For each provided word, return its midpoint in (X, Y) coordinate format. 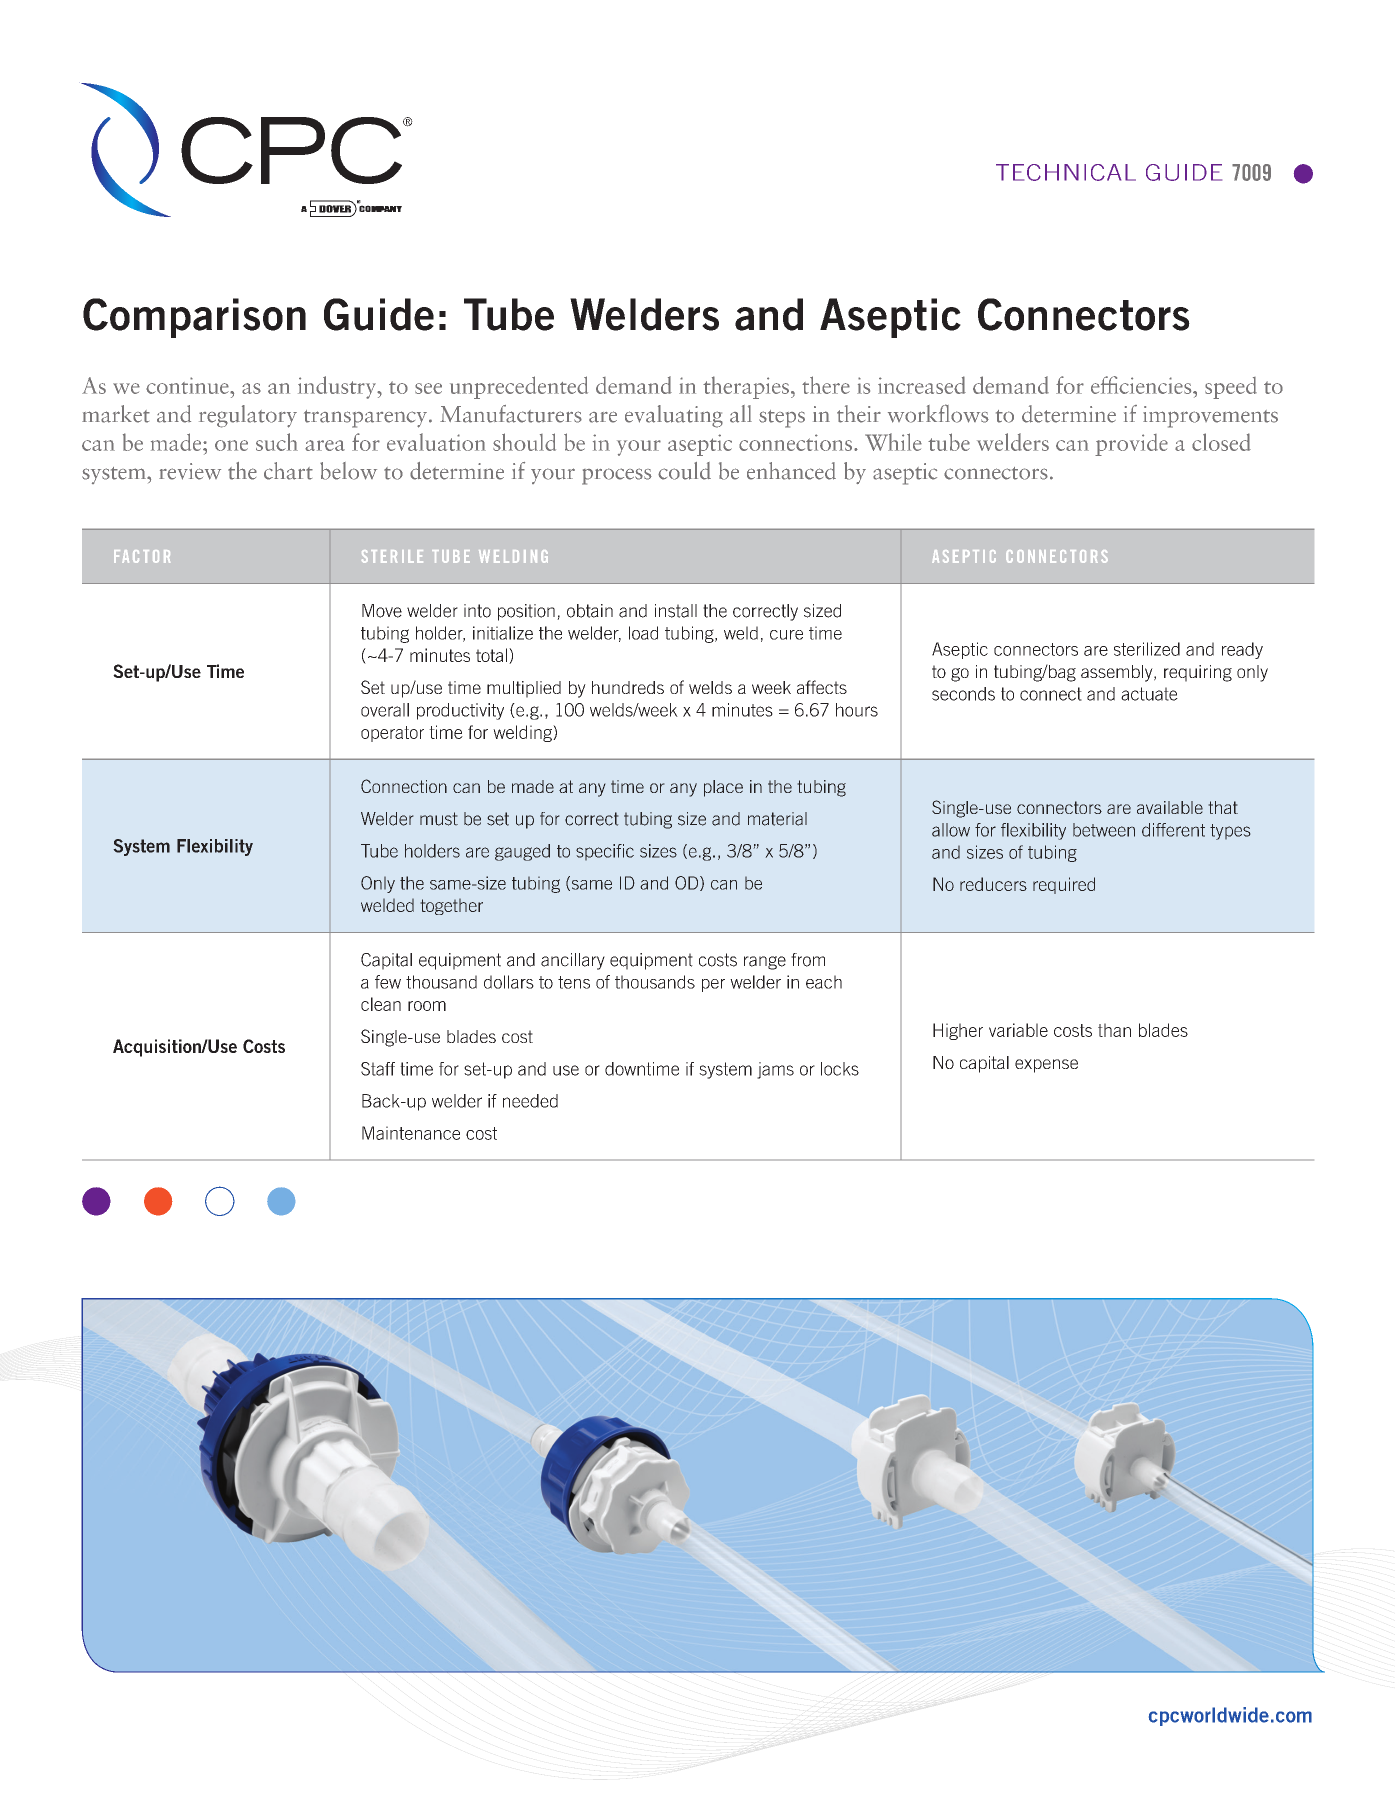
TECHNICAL (1066, 172)
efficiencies (1142, 385)
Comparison (194, 318)
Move (382, 611)
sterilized (1147, 649)
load (643, 633)
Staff (378, 1069)
